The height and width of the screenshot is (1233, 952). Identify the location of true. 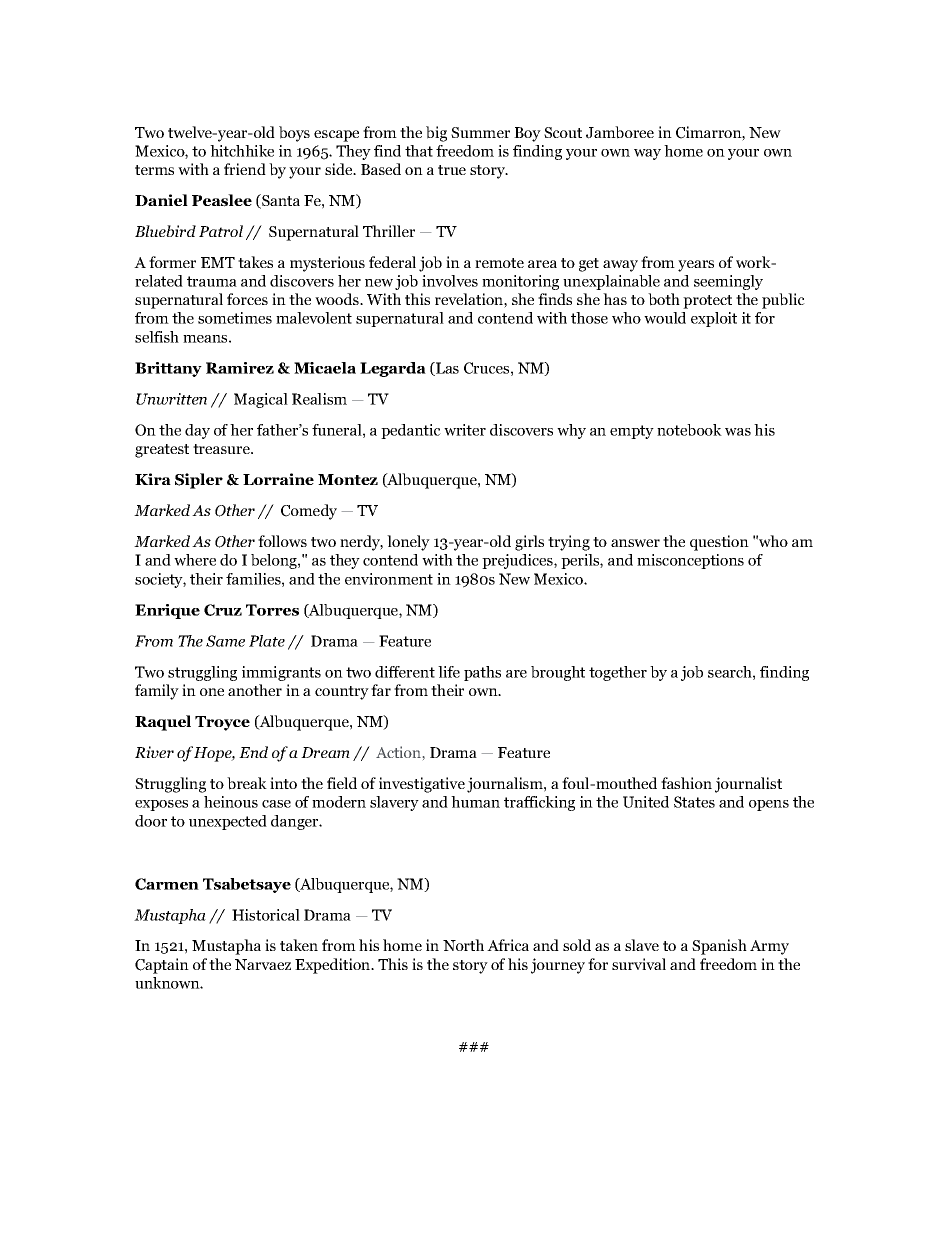
(452, 170).
